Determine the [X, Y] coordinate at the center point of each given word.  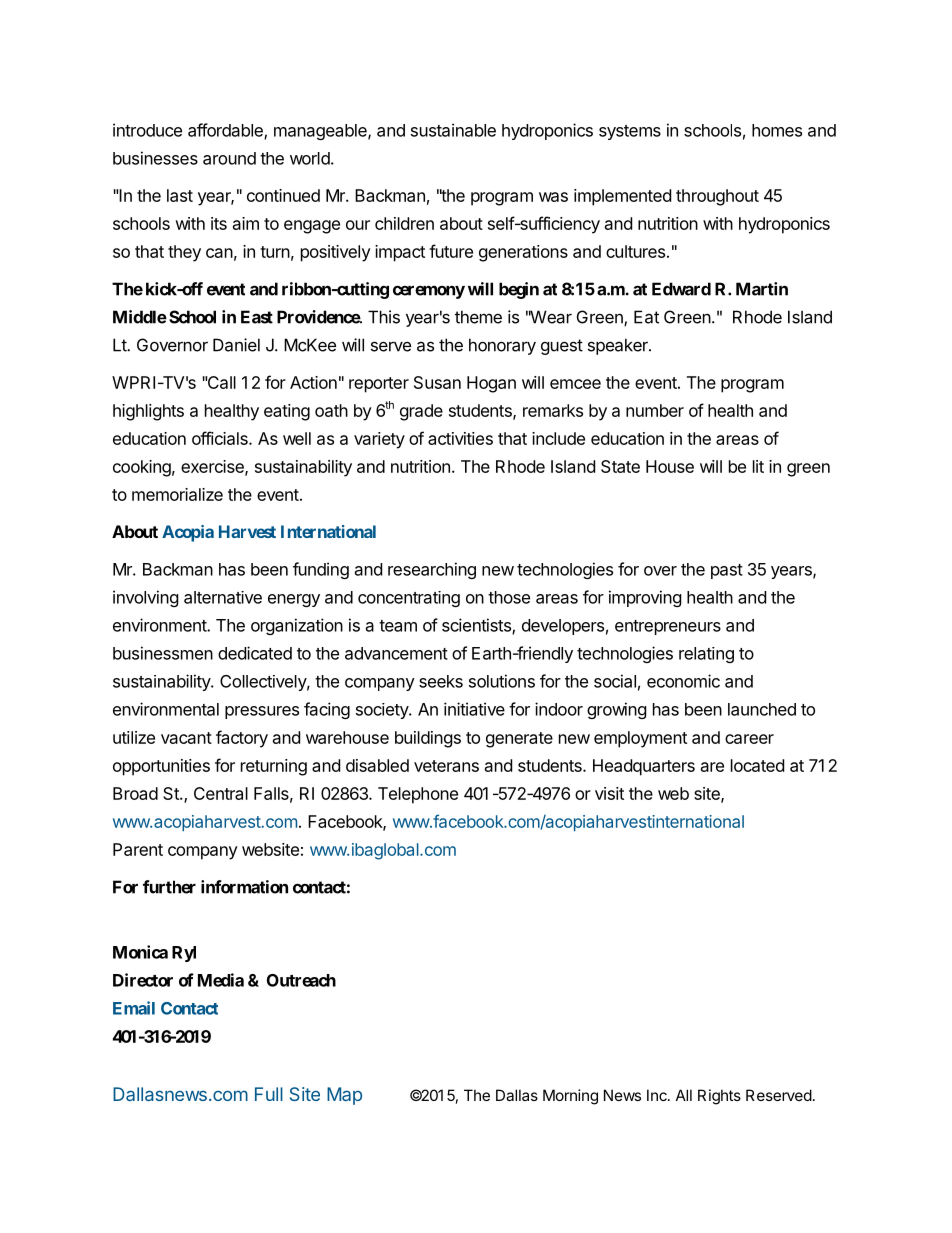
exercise [213, 467]
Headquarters [644, 767]
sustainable [453, 130]
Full [269, 1094]
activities [460, 438]
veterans [446, 766]
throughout [717, 197]
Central [221, 793]
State [620, 466]
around [229, 158]
